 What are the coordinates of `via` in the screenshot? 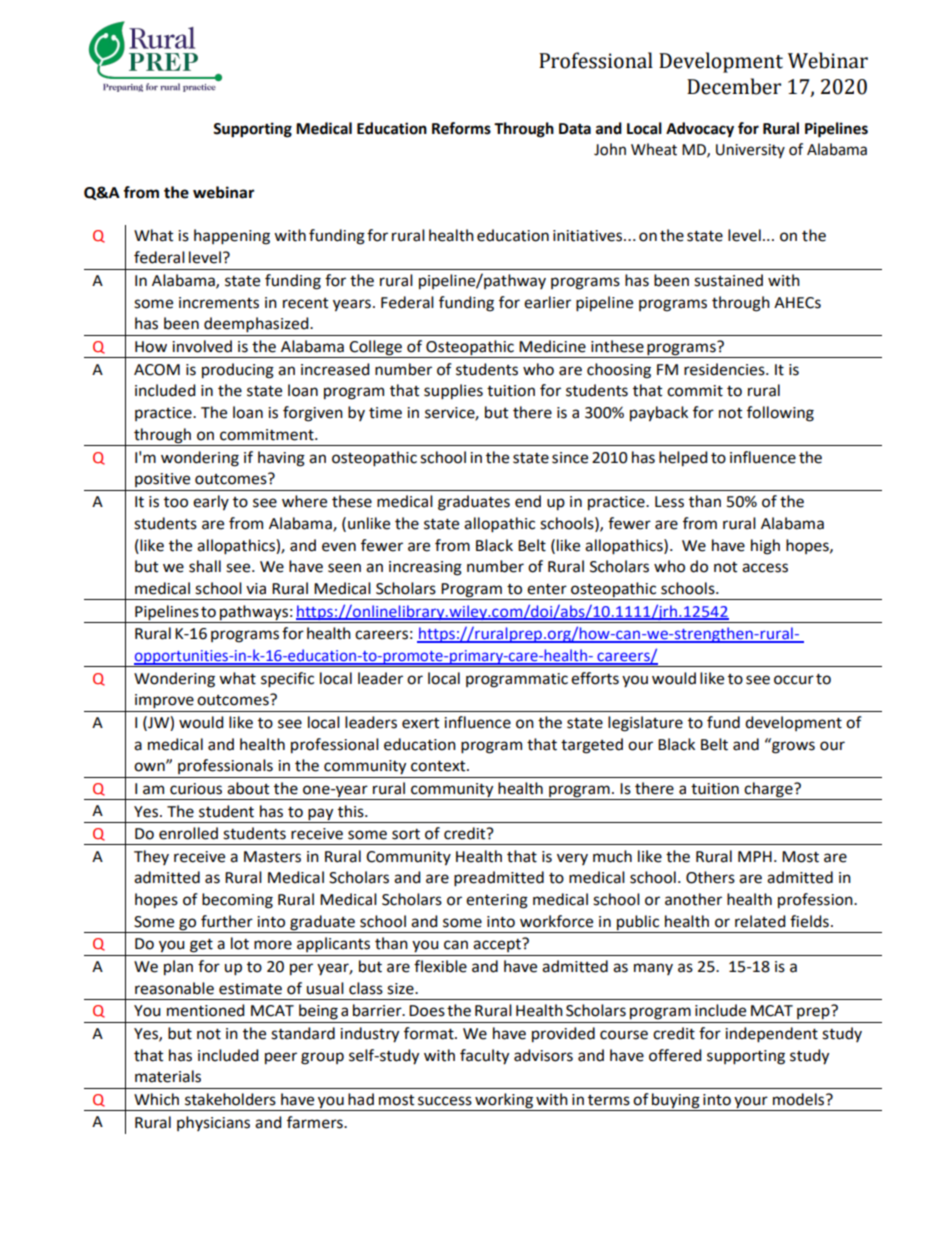 It's located at (256, 589).
